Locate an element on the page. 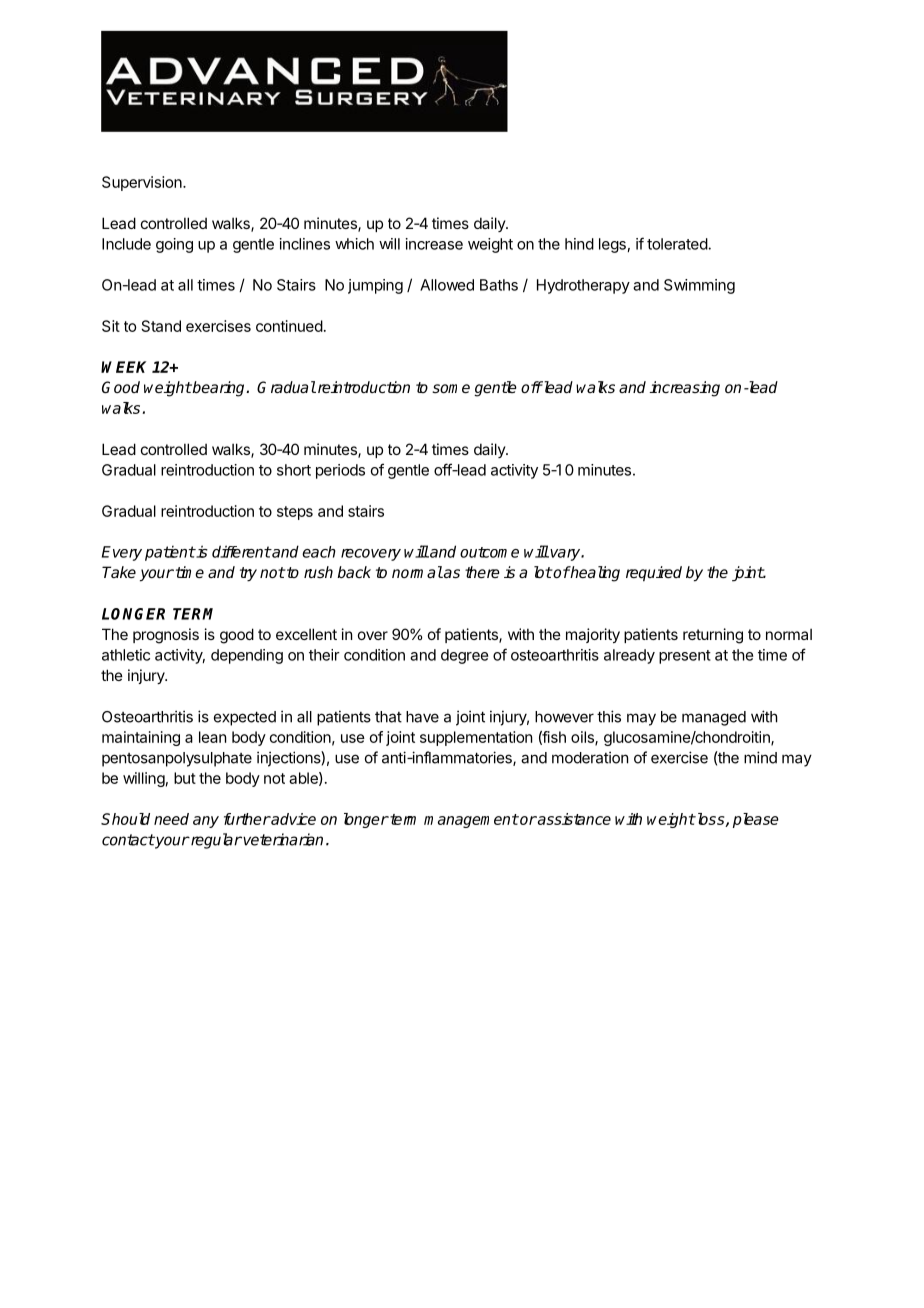  degree is located at coordinates (464, 656).
